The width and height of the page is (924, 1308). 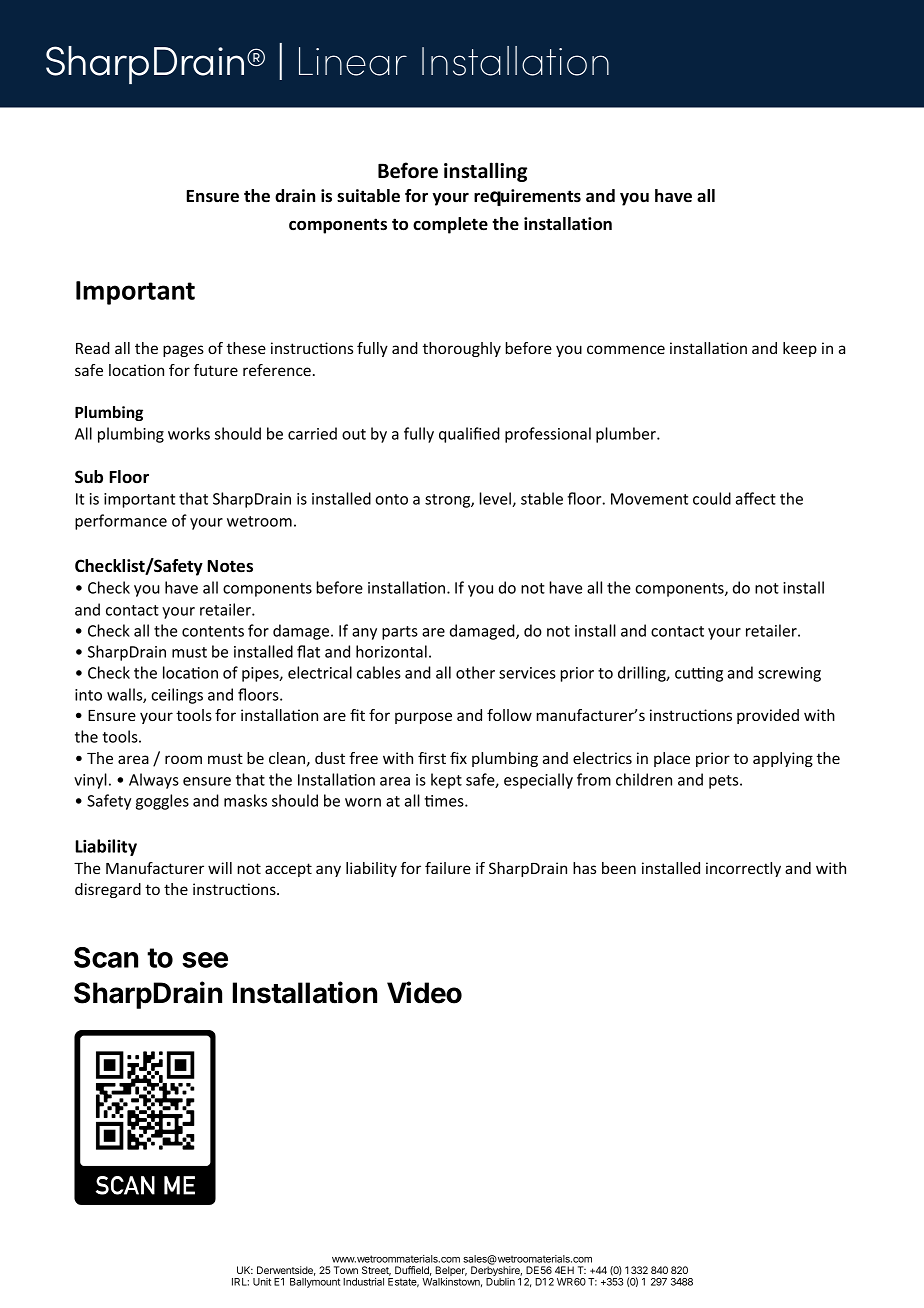 I want to click on thoroughly, so click(x=462, y=349).
